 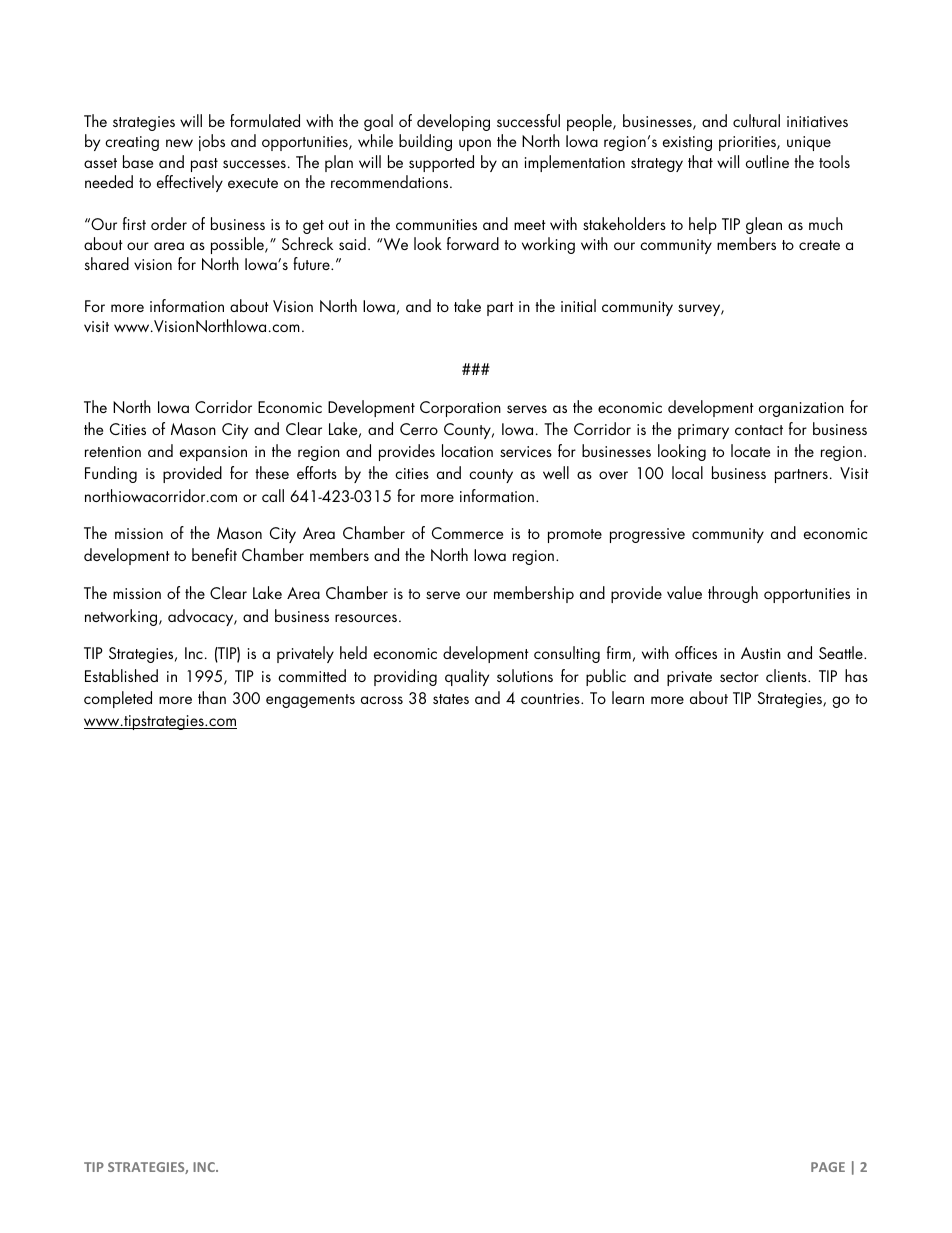 I want to click on quality, so click(x=467, y=677).
